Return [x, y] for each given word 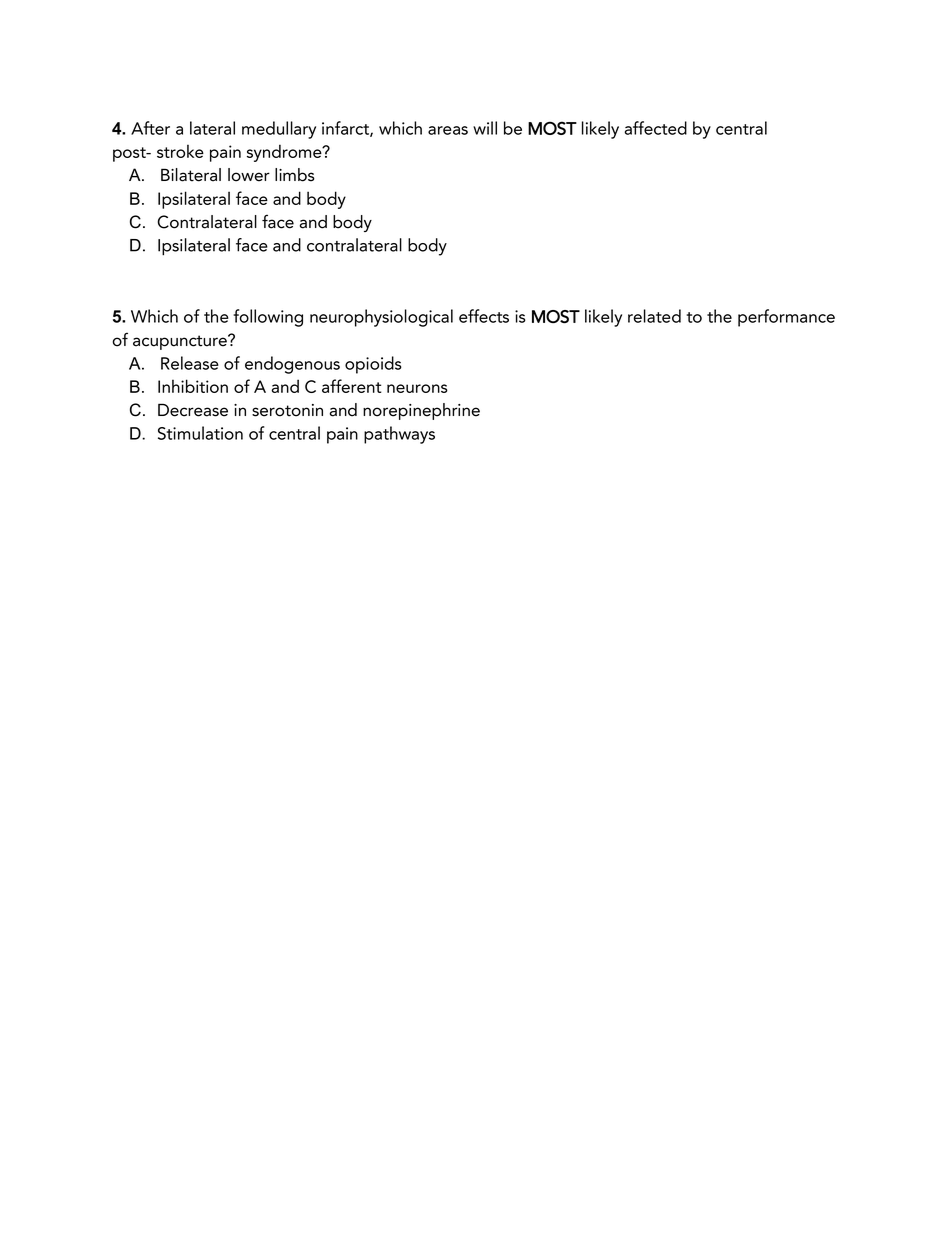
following [268, 318]
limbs [295, 175]
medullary [279, 130]
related [654, 316]
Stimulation [200, 433]
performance [786, 318]
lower [249, 175]
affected [656, 128]
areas [448, 130]
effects [484, 316]
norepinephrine [421, 411]
